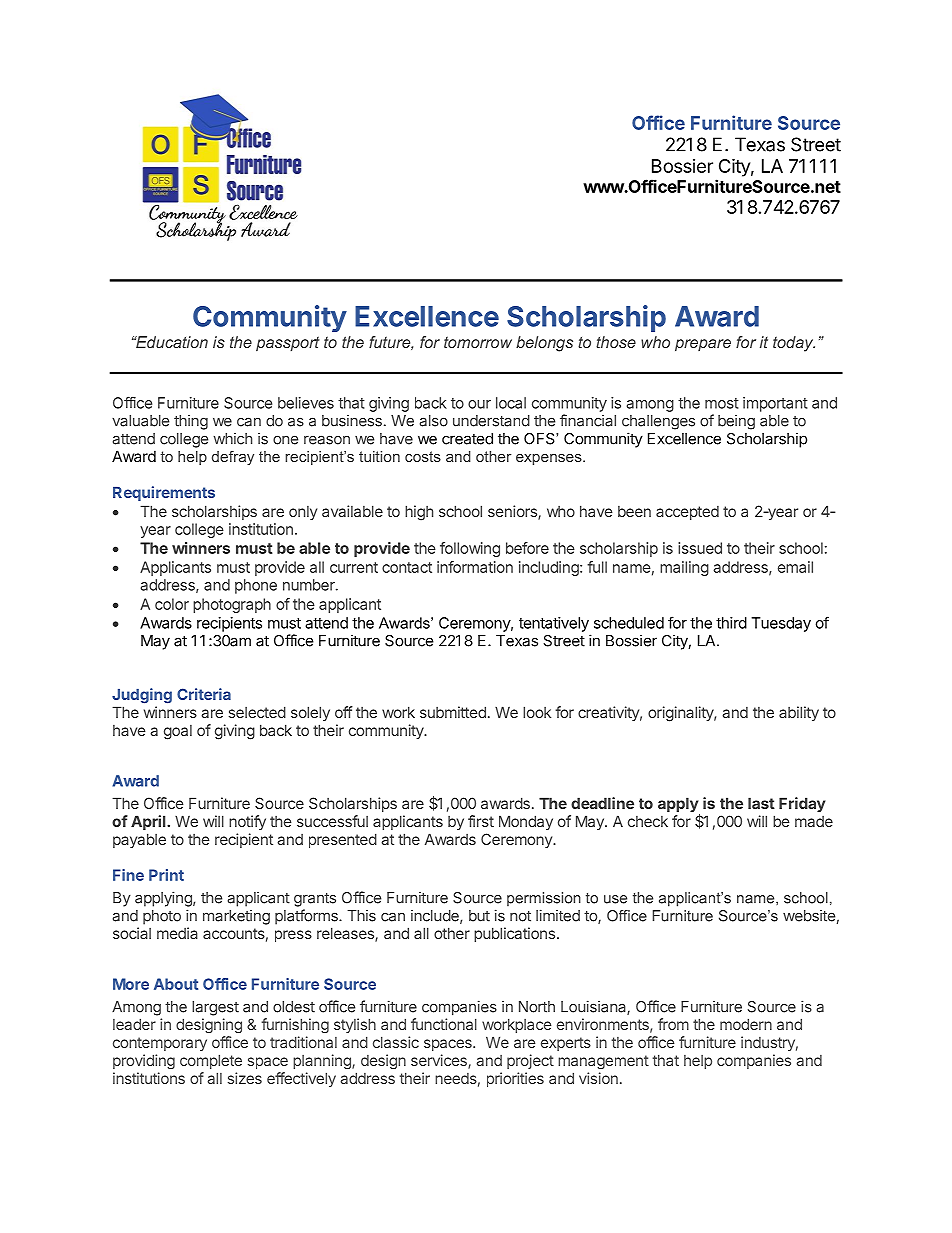 This screenshot has height=1233, width=952. Describe the element at coordinates (703, 345) in the screenshot. I see `prepare` at that location.
